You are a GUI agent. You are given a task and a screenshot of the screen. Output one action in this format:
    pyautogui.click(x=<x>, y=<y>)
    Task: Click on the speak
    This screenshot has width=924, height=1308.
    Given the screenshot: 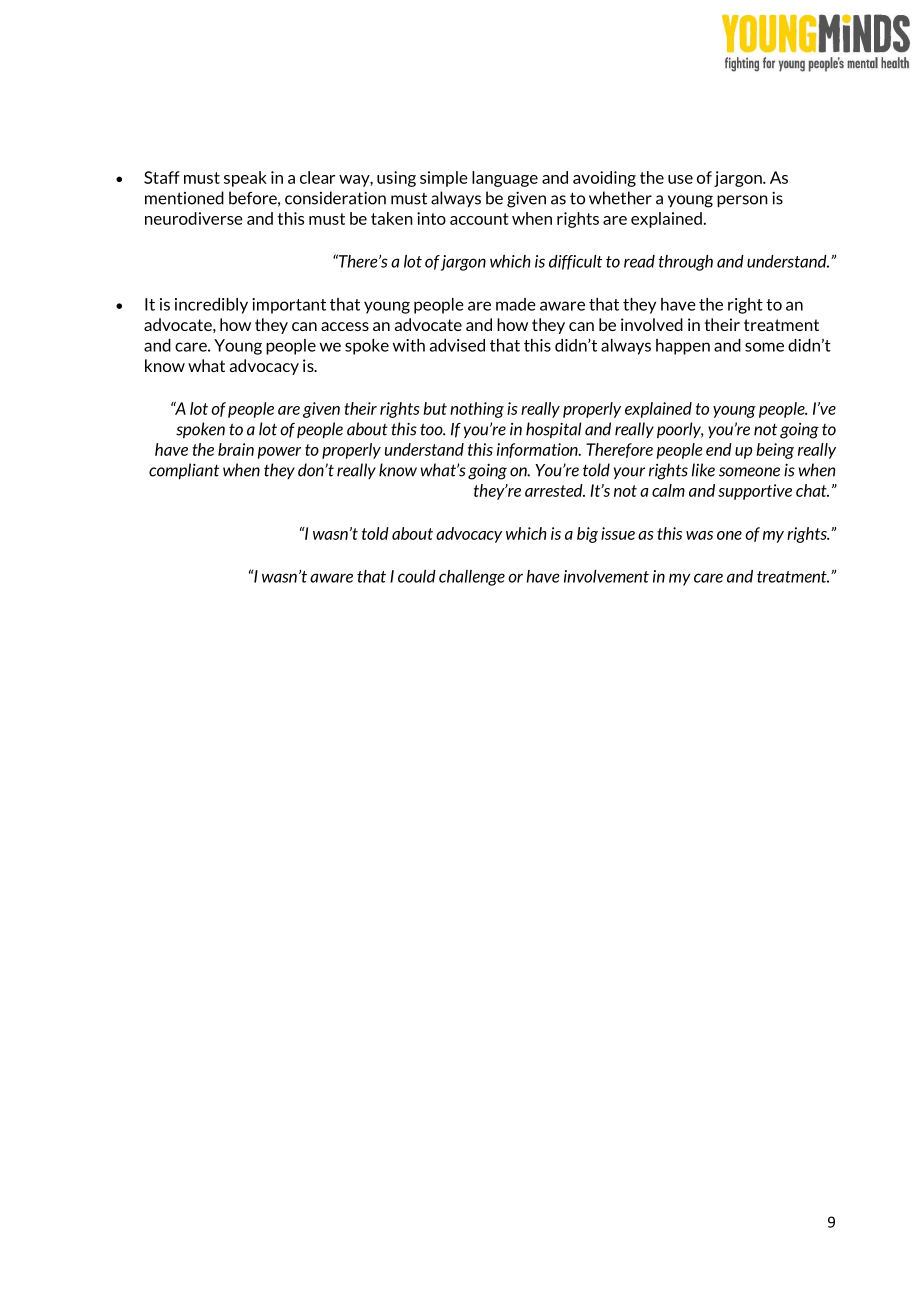 What is the action you would take?
    pyautogui.click(x=245, y=179)
